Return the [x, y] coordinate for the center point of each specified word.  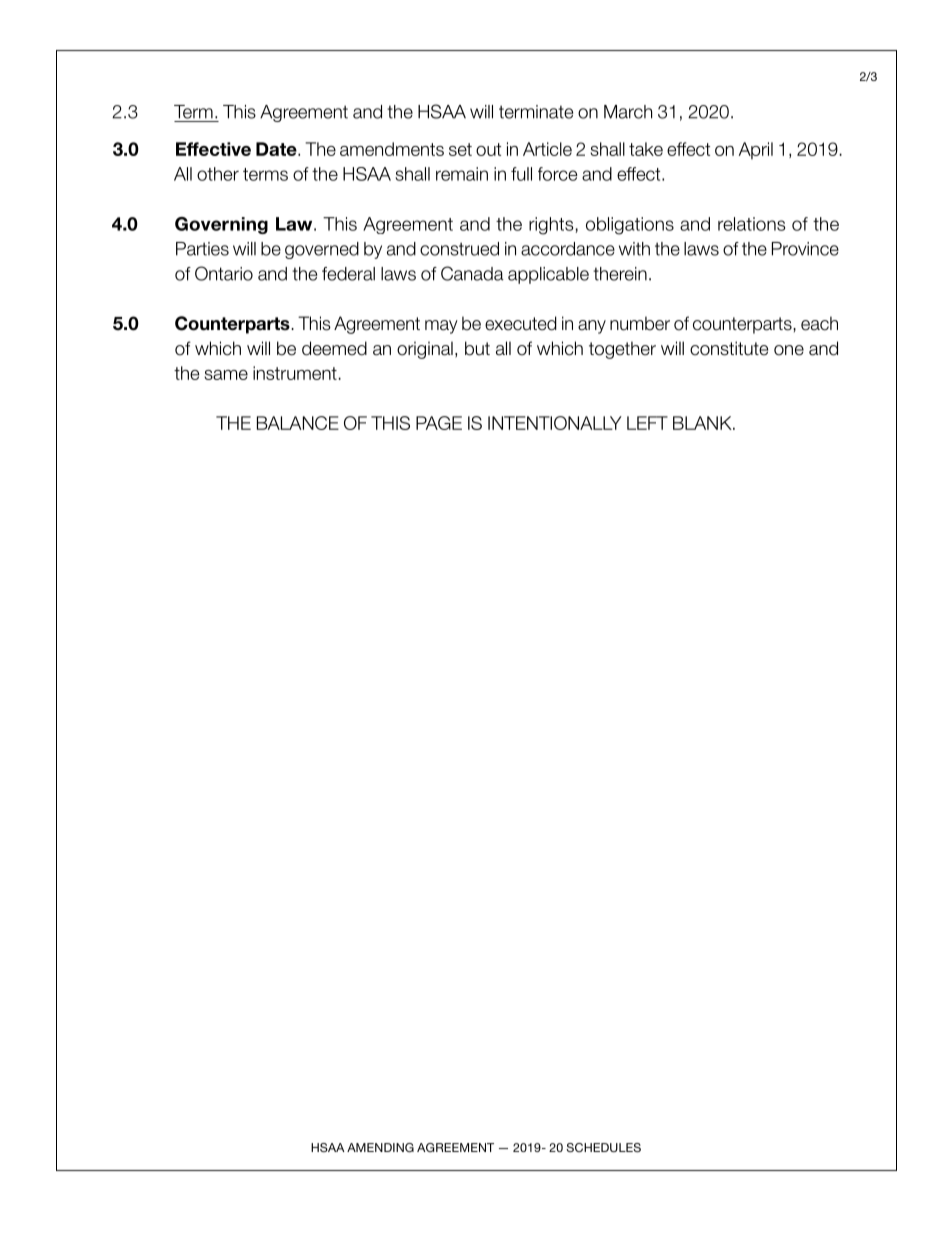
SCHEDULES [603, 1147]
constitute [729, 348]
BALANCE [298, 423]
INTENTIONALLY [555, 423]
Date [277, 149]
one [789, 350]
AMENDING [380, 1147]
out [488, 149]
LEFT [647, 423]
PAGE [439, 423]
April [756, 150]
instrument [295, 373]
